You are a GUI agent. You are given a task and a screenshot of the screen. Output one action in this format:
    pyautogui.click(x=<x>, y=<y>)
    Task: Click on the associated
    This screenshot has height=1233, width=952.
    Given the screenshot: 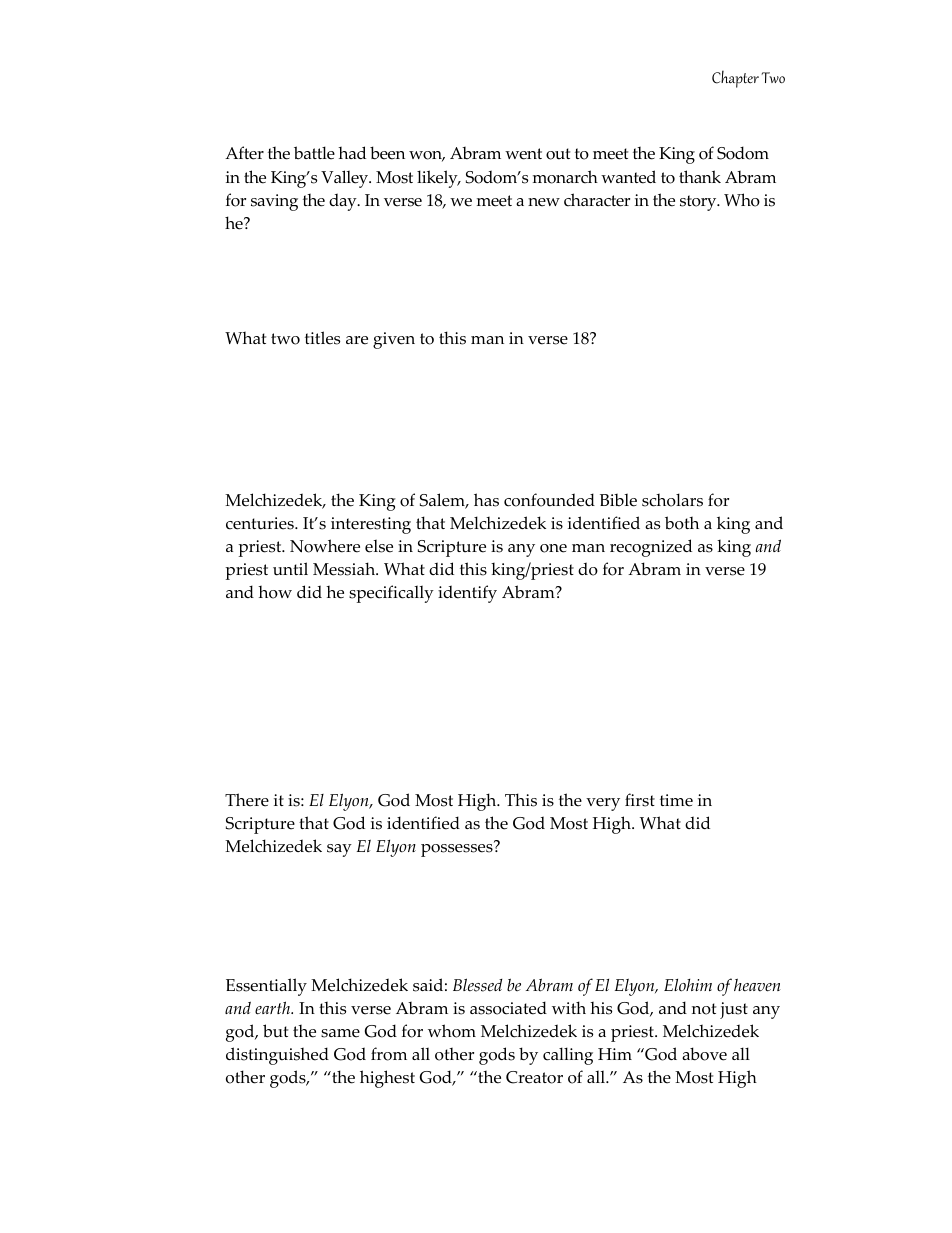 What is the action you would take?
    pyautogui.click(x=508, y=1008)
